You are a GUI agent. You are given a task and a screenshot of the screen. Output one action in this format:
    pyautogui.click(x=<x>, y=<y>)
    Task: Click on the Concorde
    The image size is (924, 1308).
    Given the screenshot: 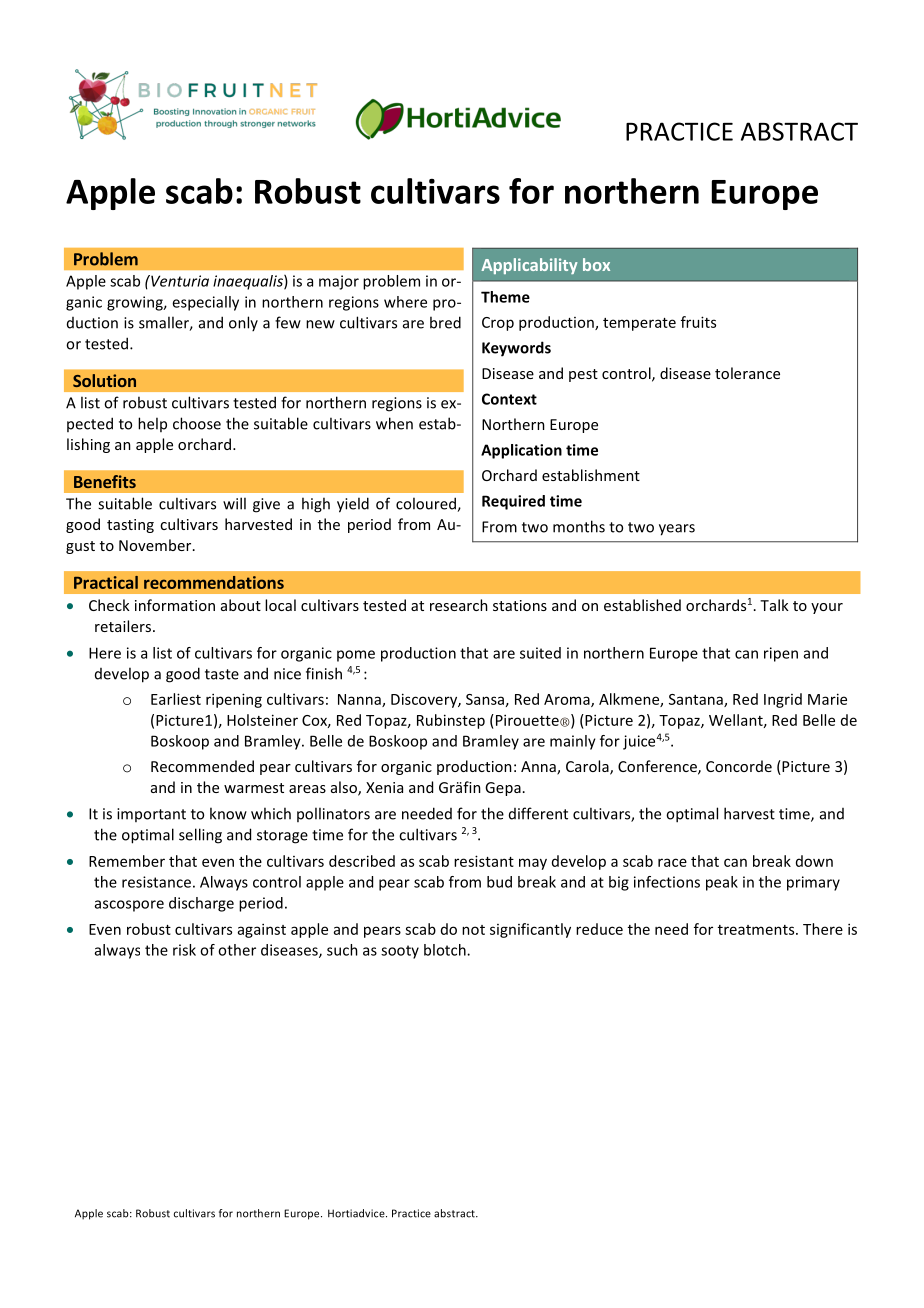 What is the action you would take?
    pyautogui.click(x=739, y=766)
